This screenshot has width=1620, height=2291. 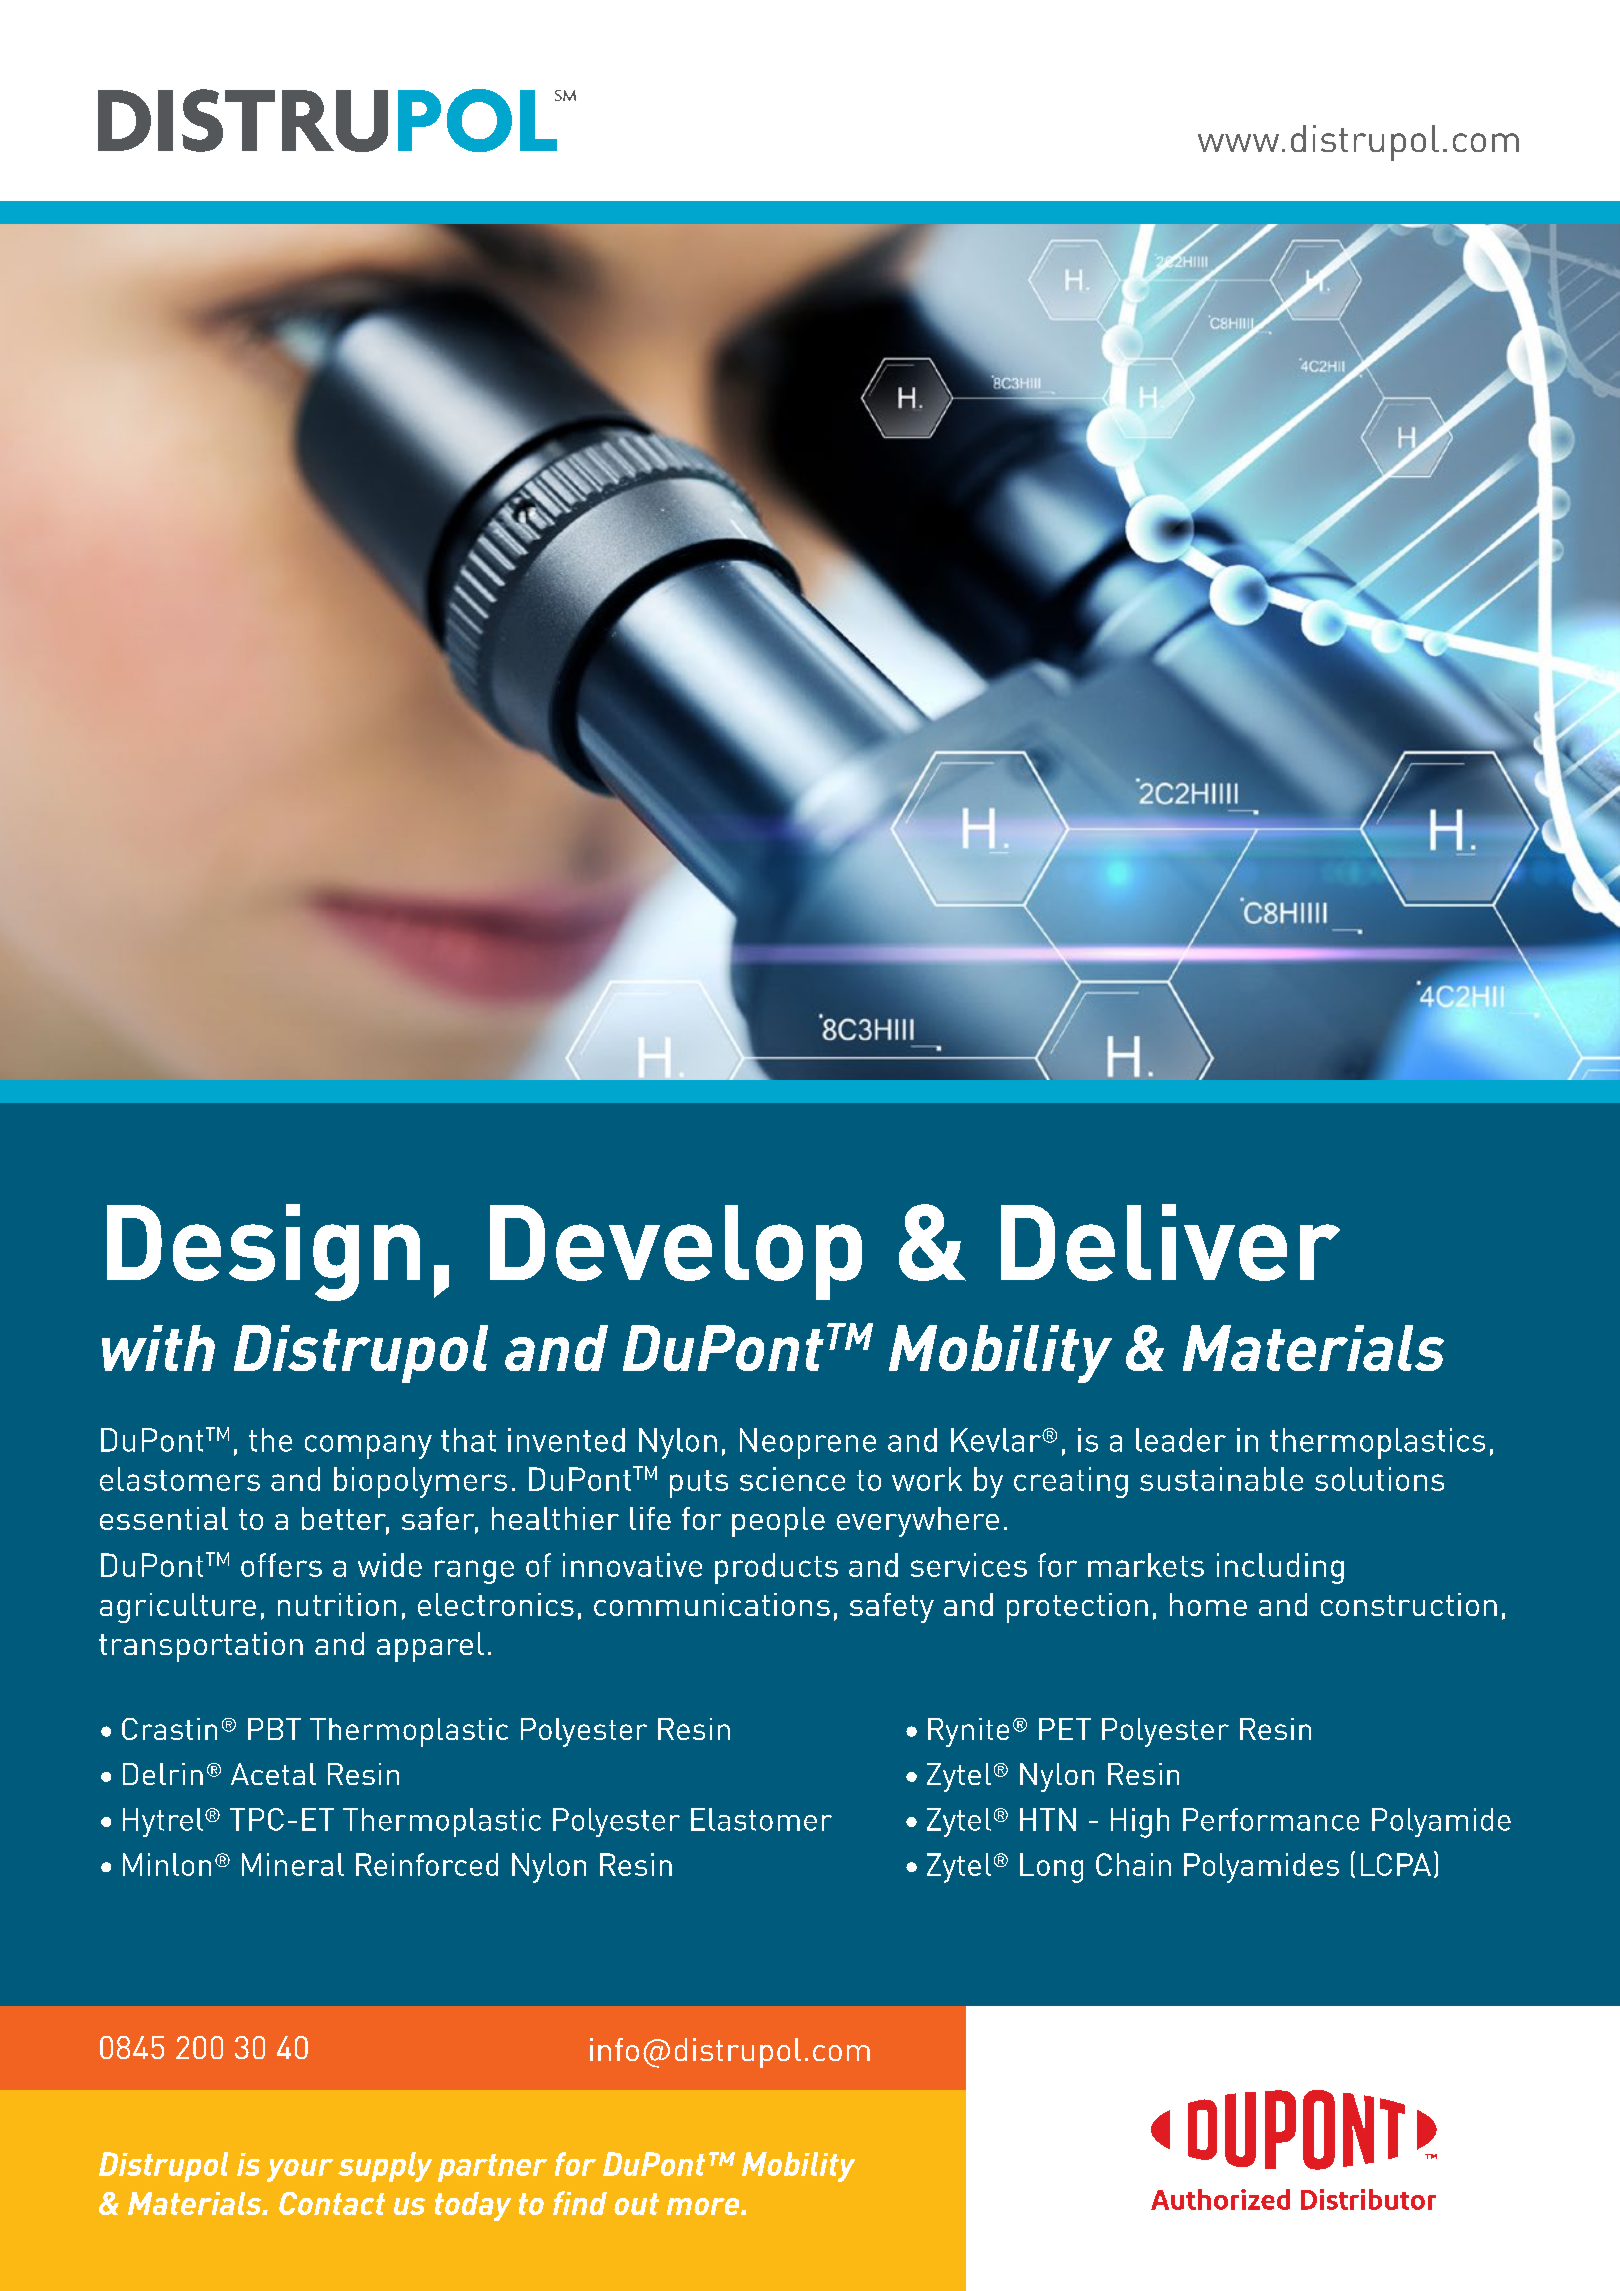 I want to click on PET, so click(x=1065, y=1729).
